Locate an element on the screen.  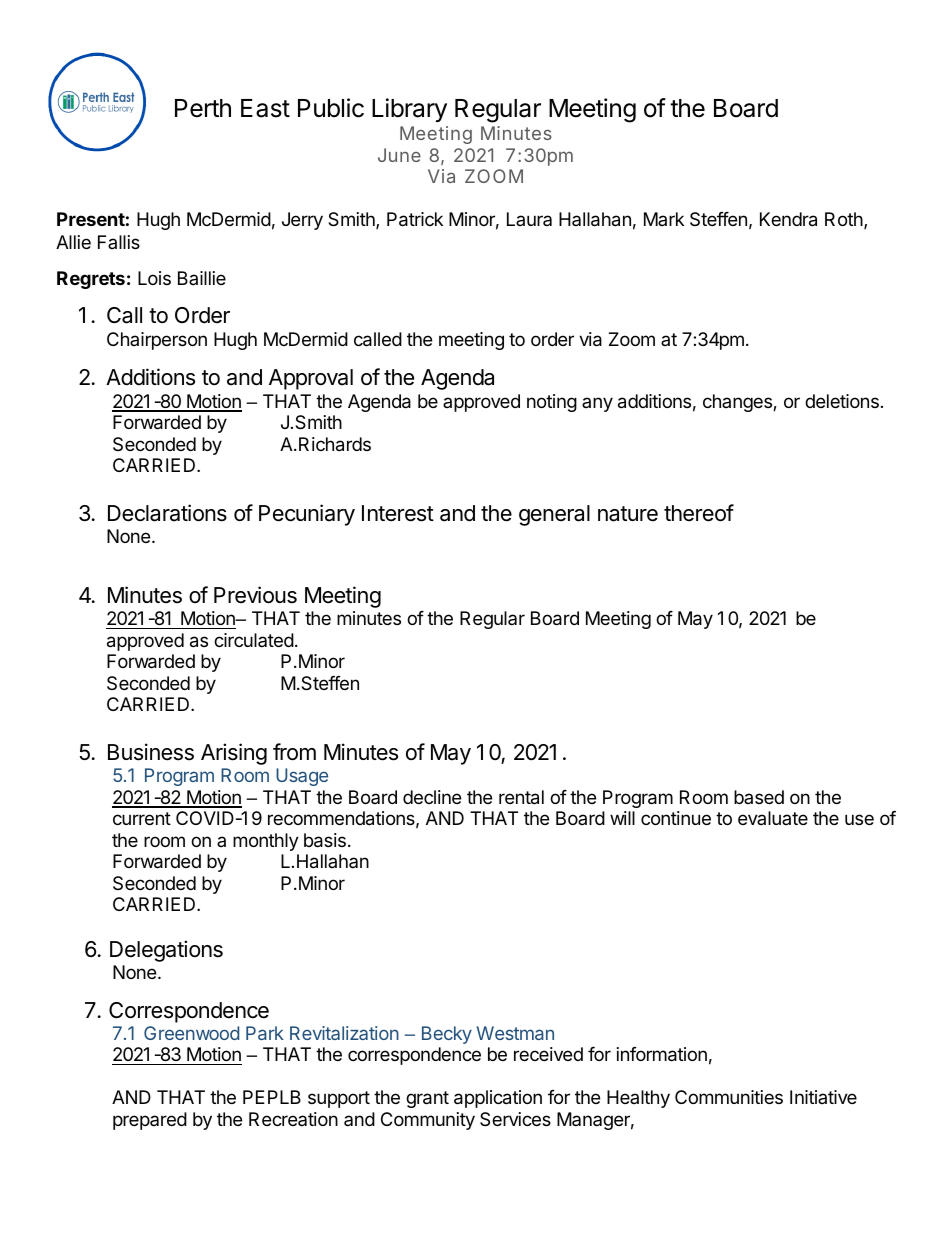
June is located at coordinates (399, 155).
